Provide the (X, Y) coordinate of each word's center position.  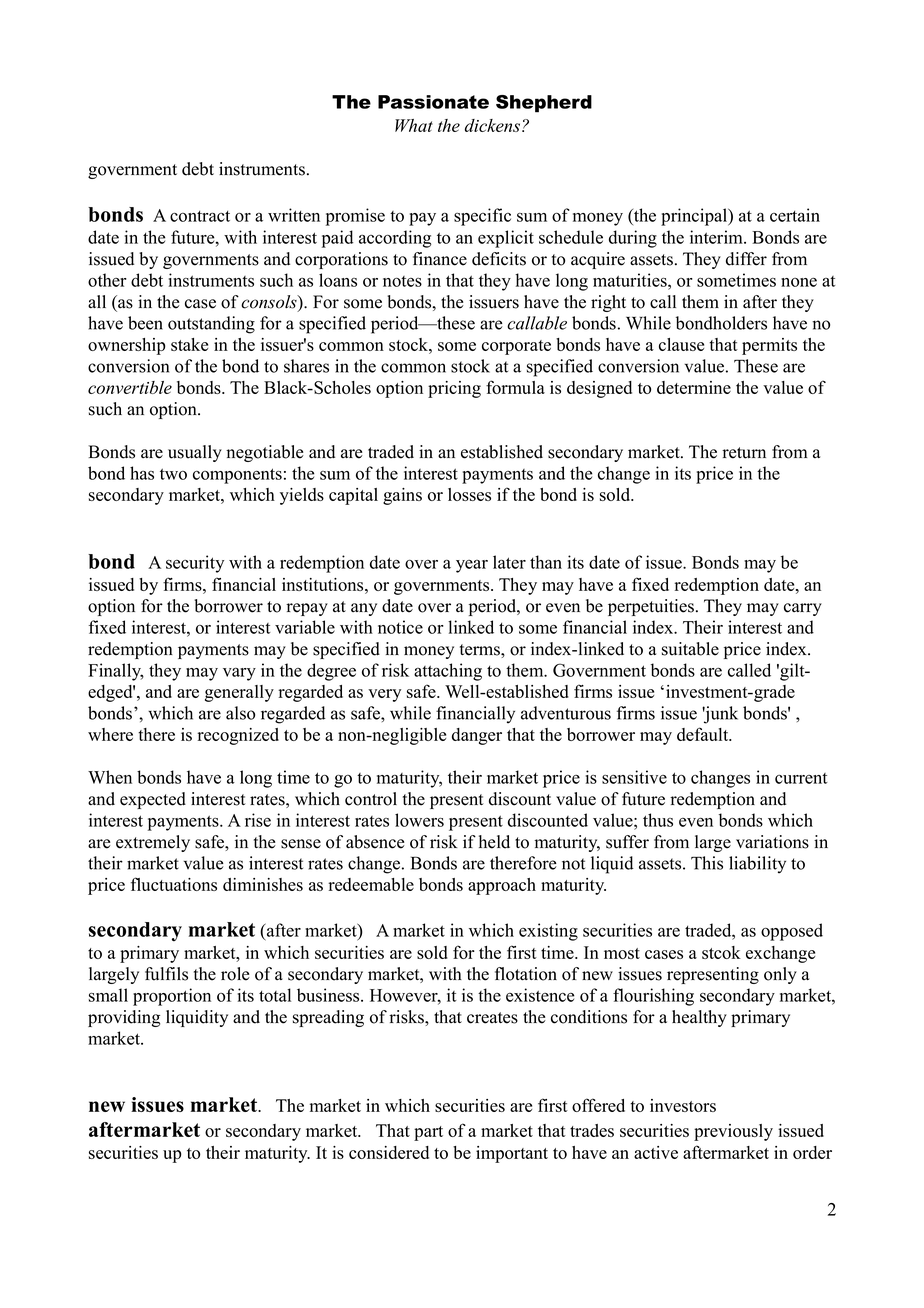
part (428, 1133)
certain (795, 215)
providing (124, 1018)
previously (733, 1132)
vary (239, 674)
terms (481, 650)
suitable (690, 649)
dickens (492, 125)
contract (200, 216)
